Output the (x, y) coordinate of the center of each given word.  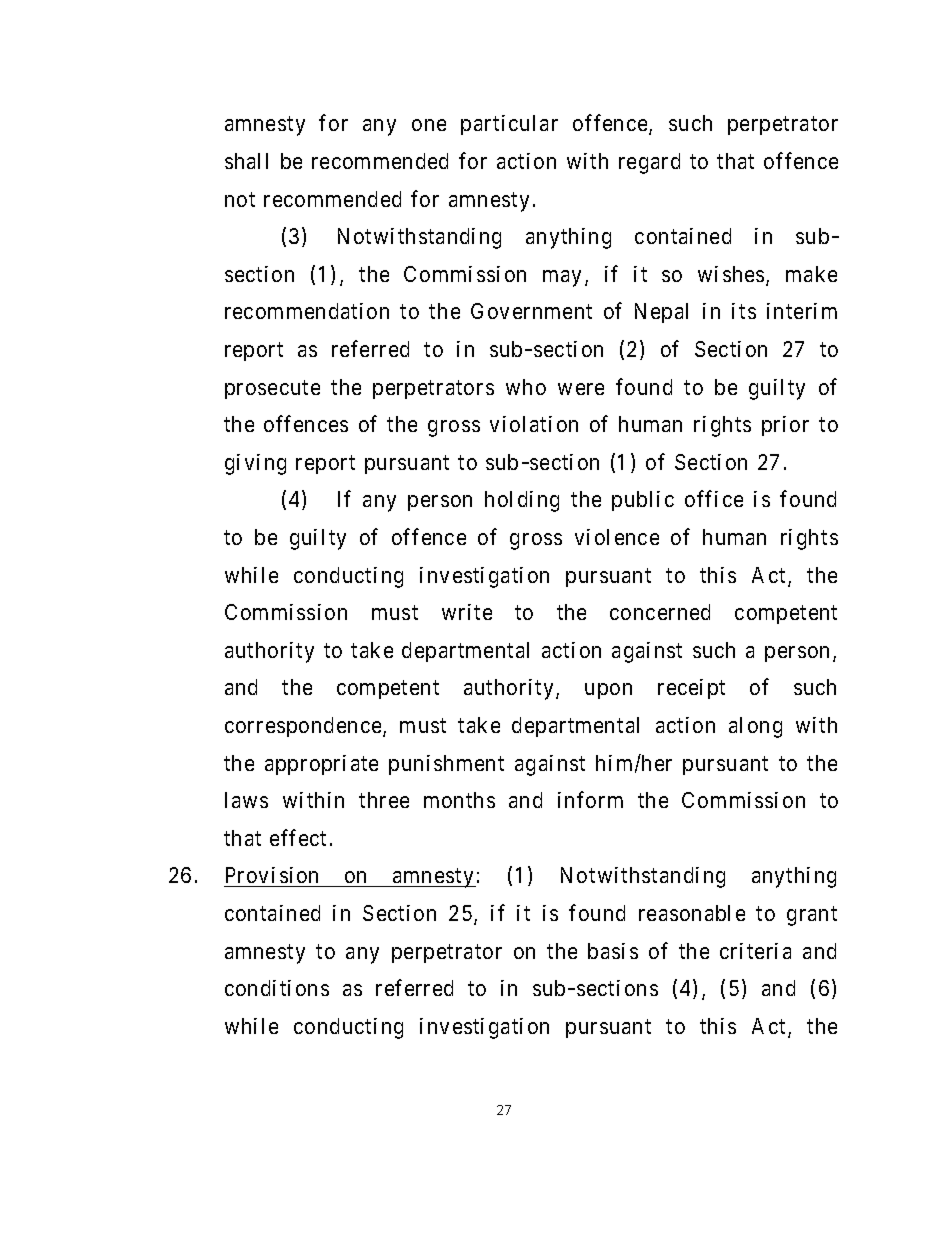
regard (649, 163)
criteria (755, 951)
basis (613, 951)
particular (509, 125)
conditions (277, 988)
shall (246, 161)
